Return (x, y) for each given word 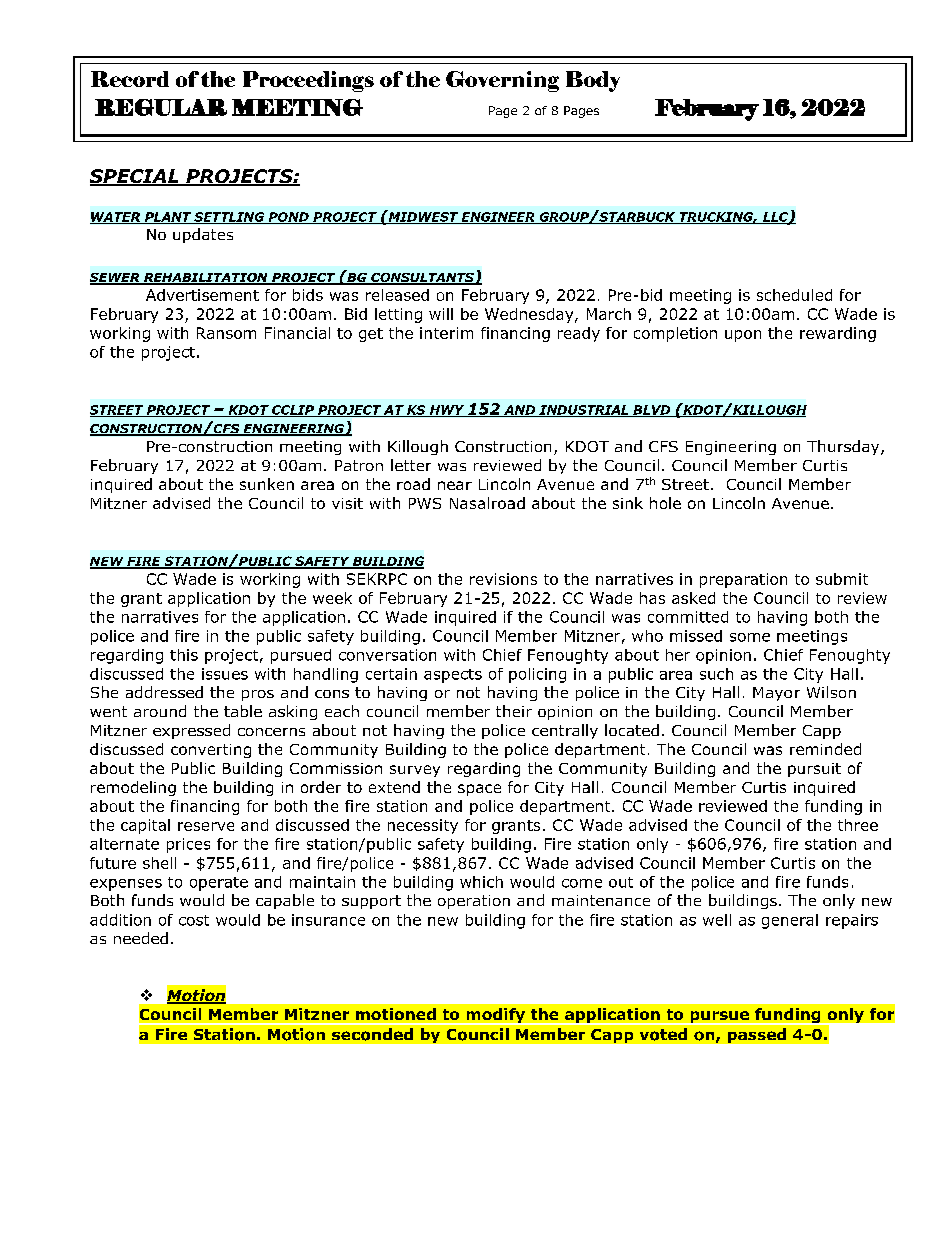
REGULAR (161, 107)
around (160, 711)
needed (141, 938)
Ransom (226, 333)
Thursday (844, 447)
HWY (447, 411)
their (514, 711)
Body (593, 81)
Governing (502, 81)
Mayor (776, 694)
